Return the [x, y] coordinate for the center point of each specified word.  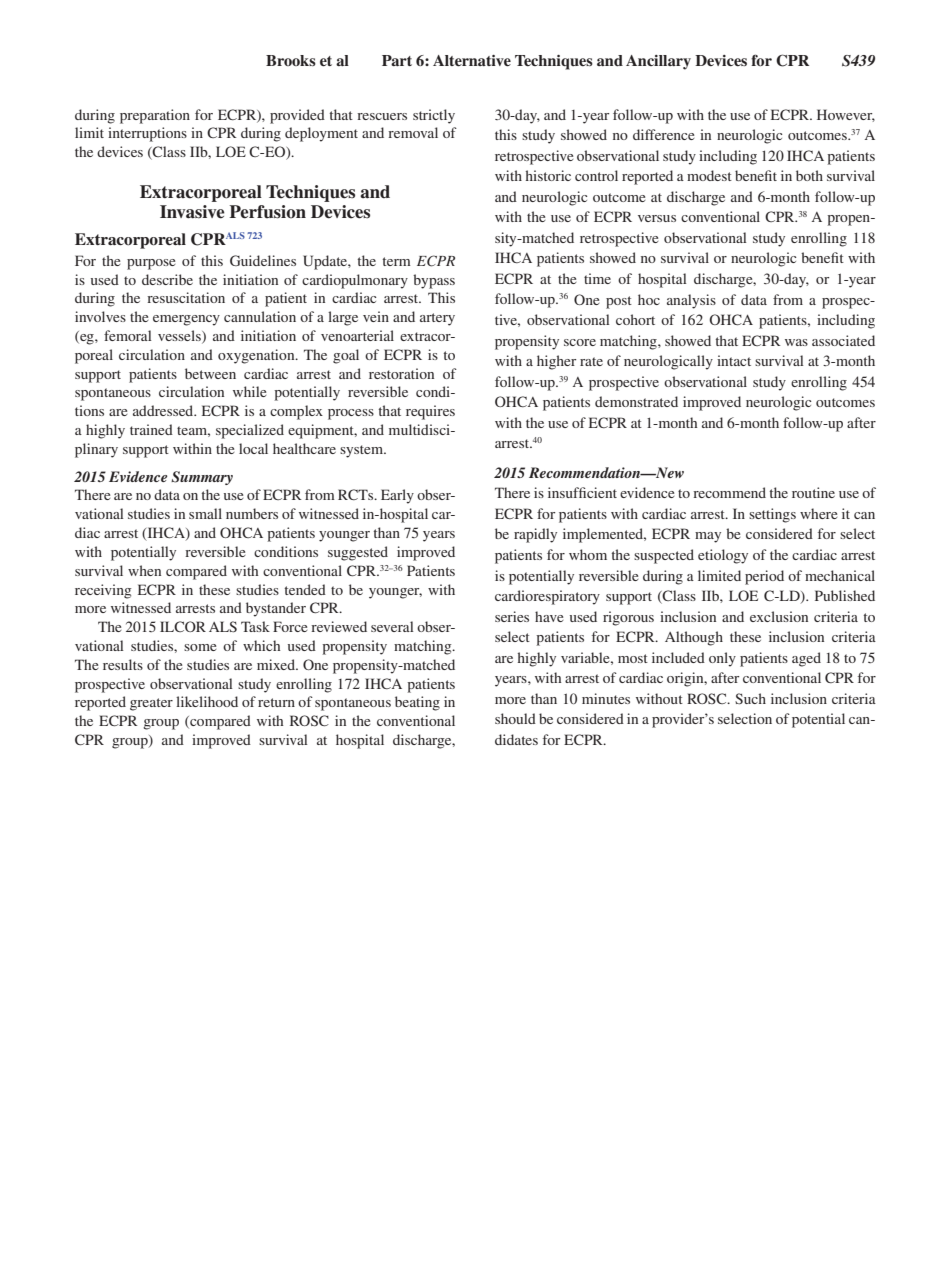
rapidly [535, 535]
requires [430, 412]
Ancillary [658, 62]
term [396, 261]
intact [734, 360]
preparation [155, 116]
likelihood [207, 701]
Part [397, 60]
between [210, 373]
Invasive [192, 212]
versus [657, 218]
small [205, 513]
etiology [723, 556]
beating [417, 703]
